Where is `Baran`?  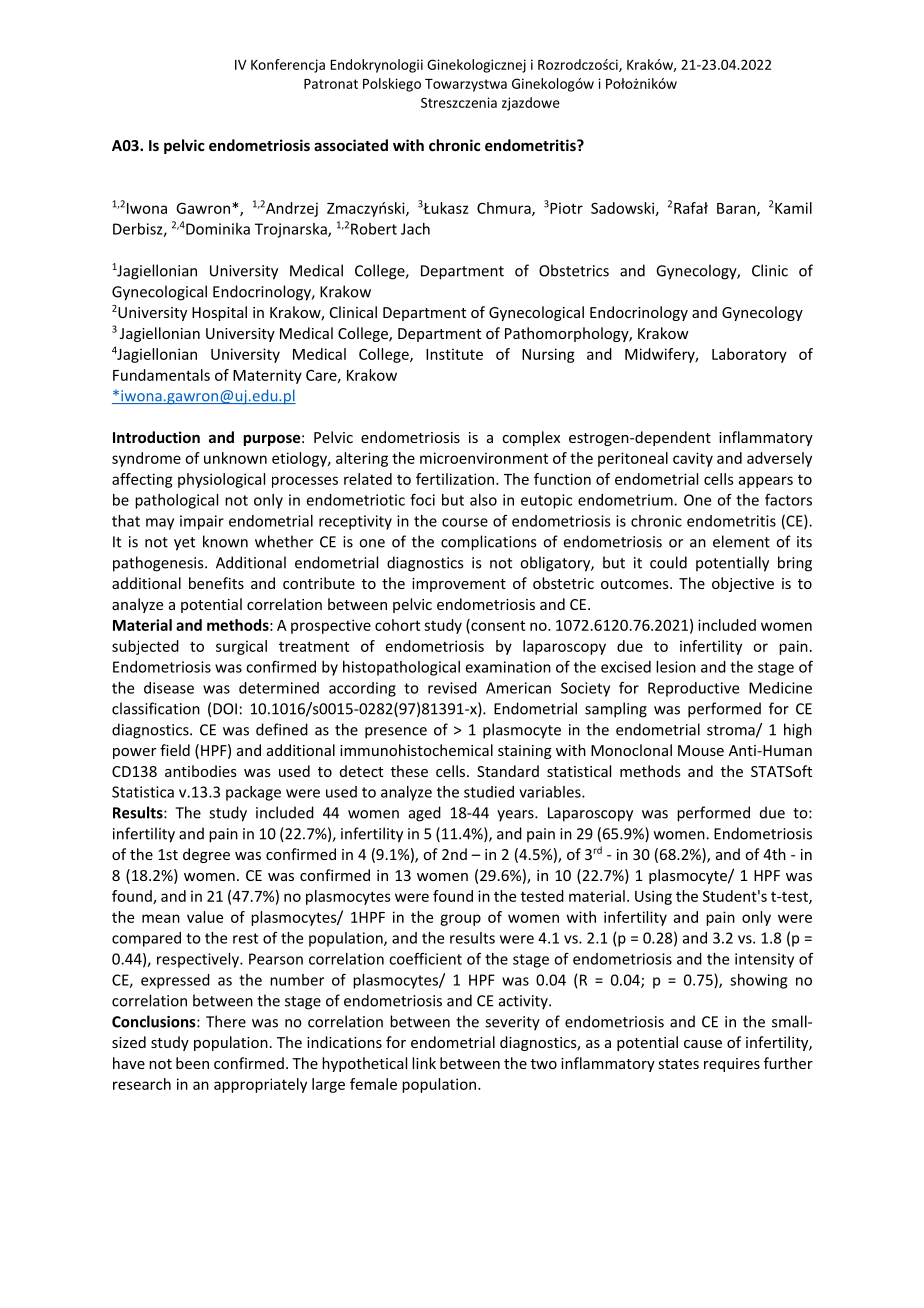
Baran is located at coordinates (737, 209).
